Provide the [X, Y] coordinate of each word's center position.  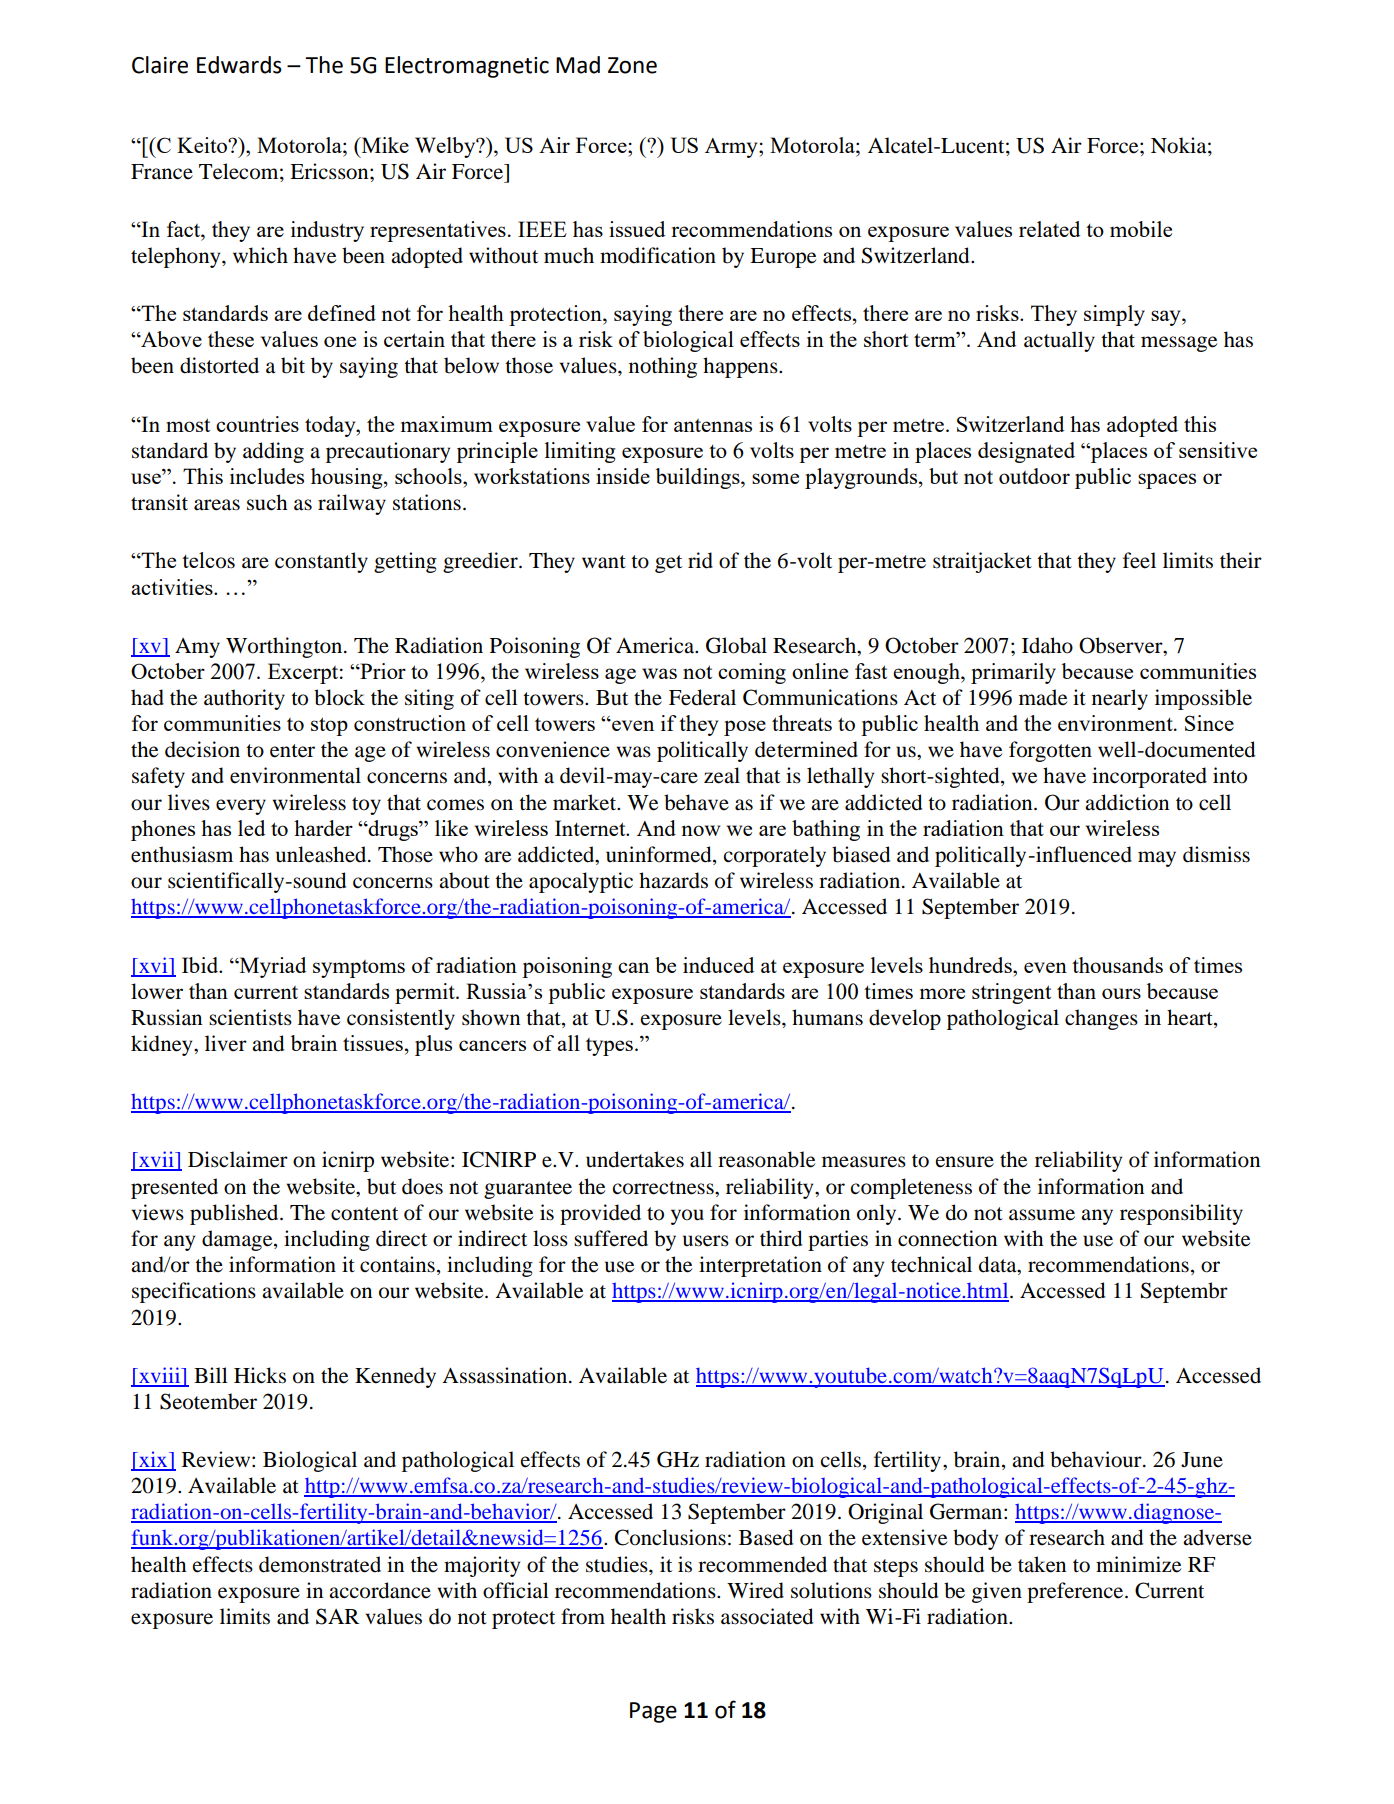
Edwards [239, 65]
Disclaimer [238, 1159]
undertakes [635, 1159]
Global [736, 645]
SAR [337, 1616]
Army [732, 148]
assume [1042, 1215]
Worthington [285, 647]
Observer [1122, 645]
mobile [1141, 229]
